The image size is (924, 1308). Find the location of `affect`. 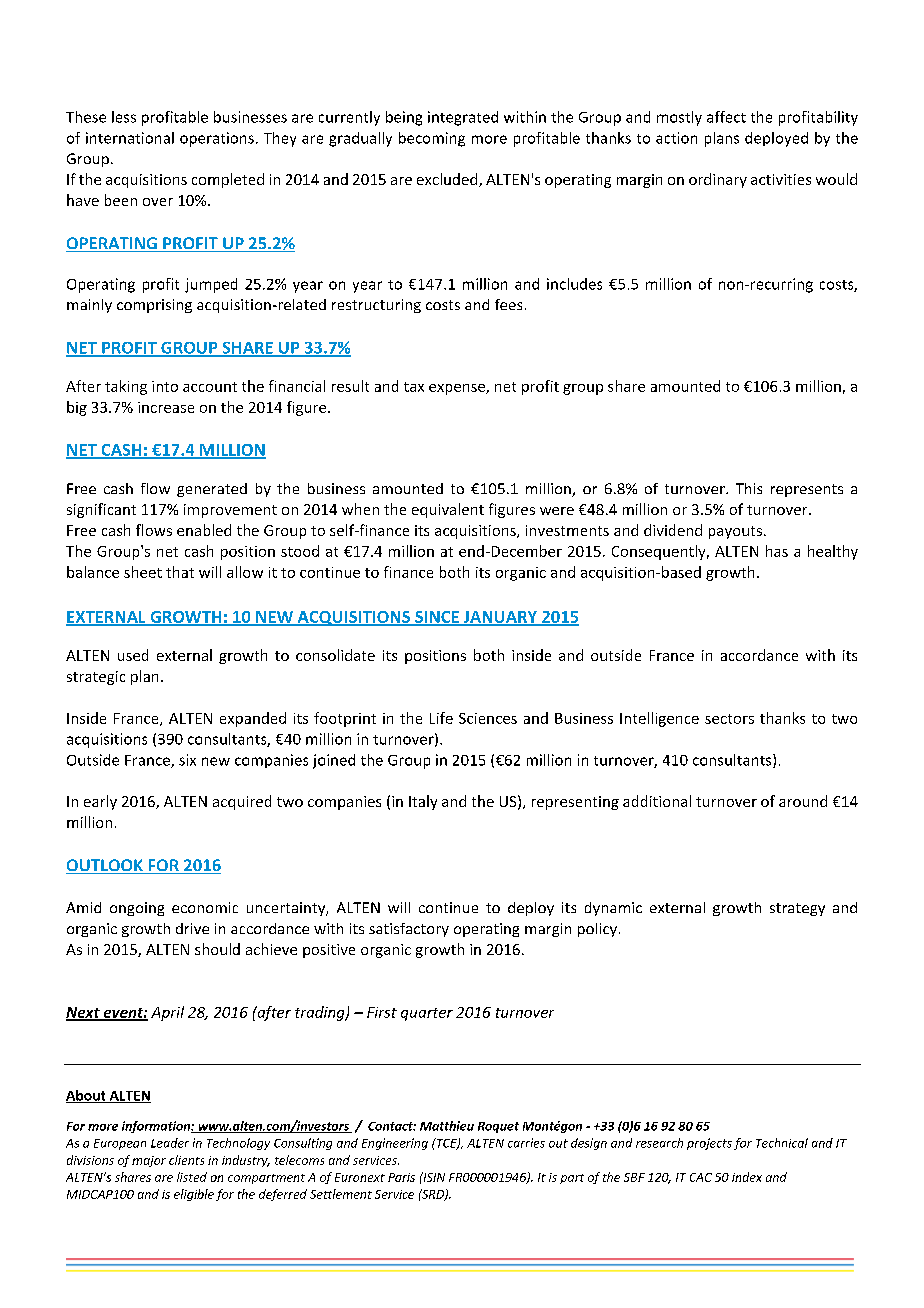

affect is located at coordinates (726, 117).
